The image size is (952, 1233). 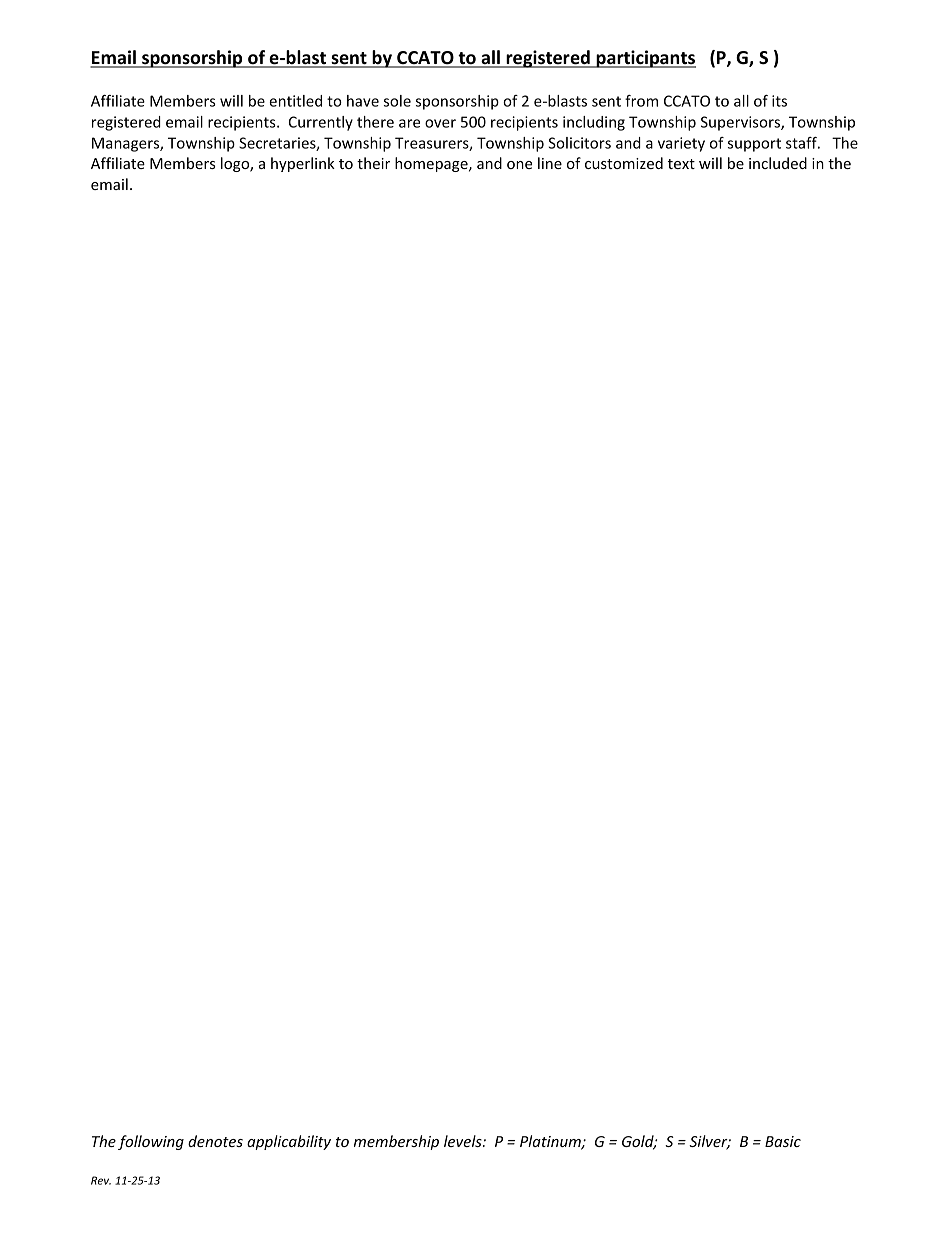 What do you see at coordinates (464, 1141) in the page?
I see `levels` at bounding box center [464, 1141].
